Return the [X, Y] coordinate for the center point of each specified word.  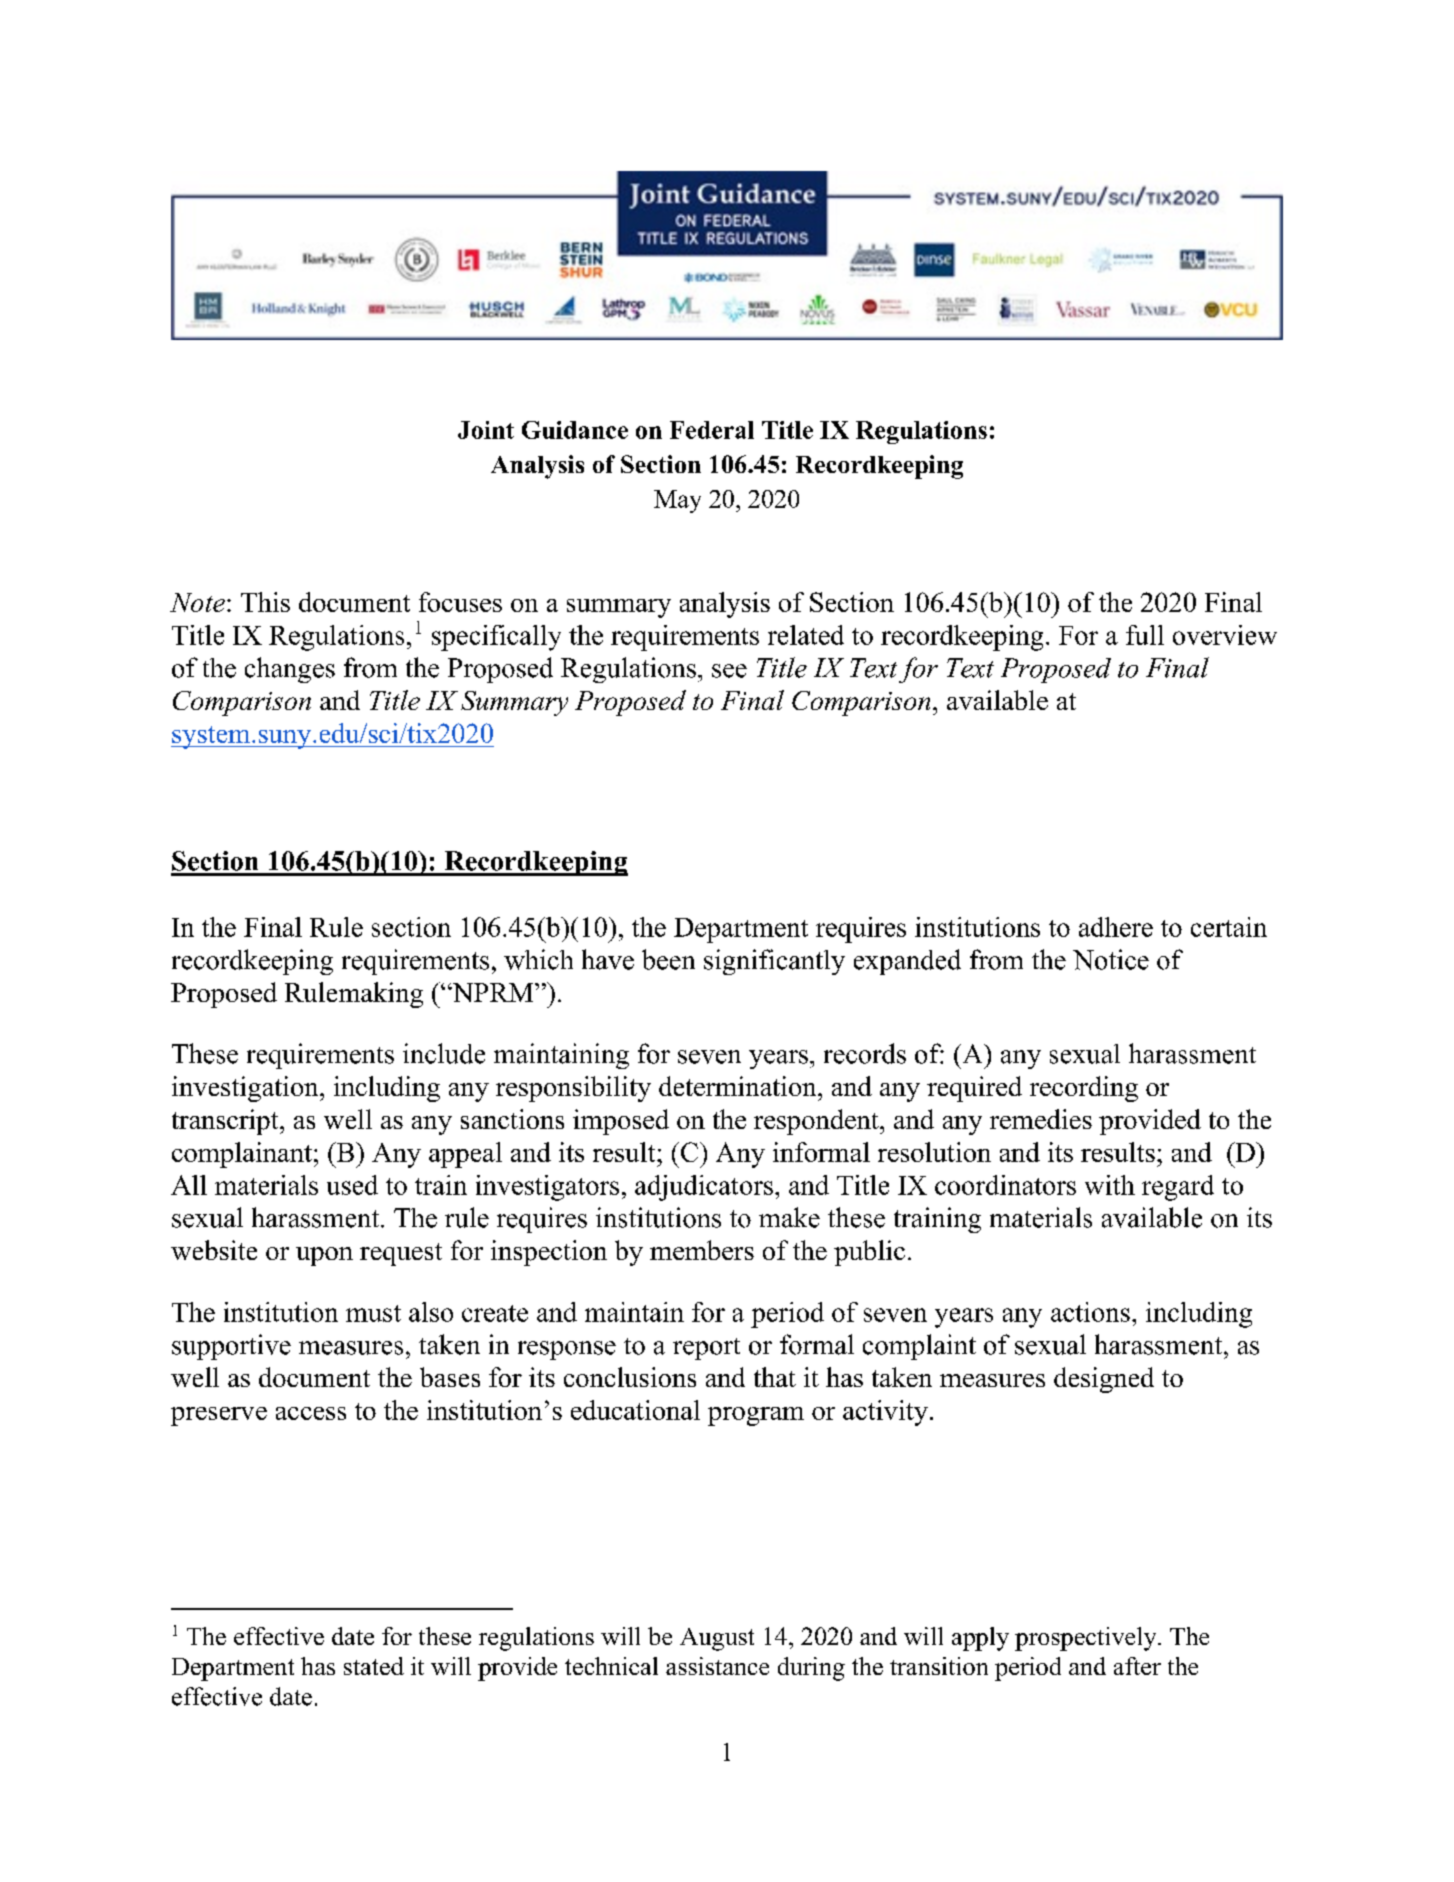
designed [1104, 1380]
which [538, 959]
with [1110, 1185]
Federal [712, 430]
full [1145, 635]
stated [374, 1666]
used [352, 1185]
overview [1225, 635]
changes [290, 670]
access [311, 1413]
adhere [1116, 927]
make [789, 1217]
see [729, 671]
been [668, 959]
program [756, 1416]
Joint [486, 430]
